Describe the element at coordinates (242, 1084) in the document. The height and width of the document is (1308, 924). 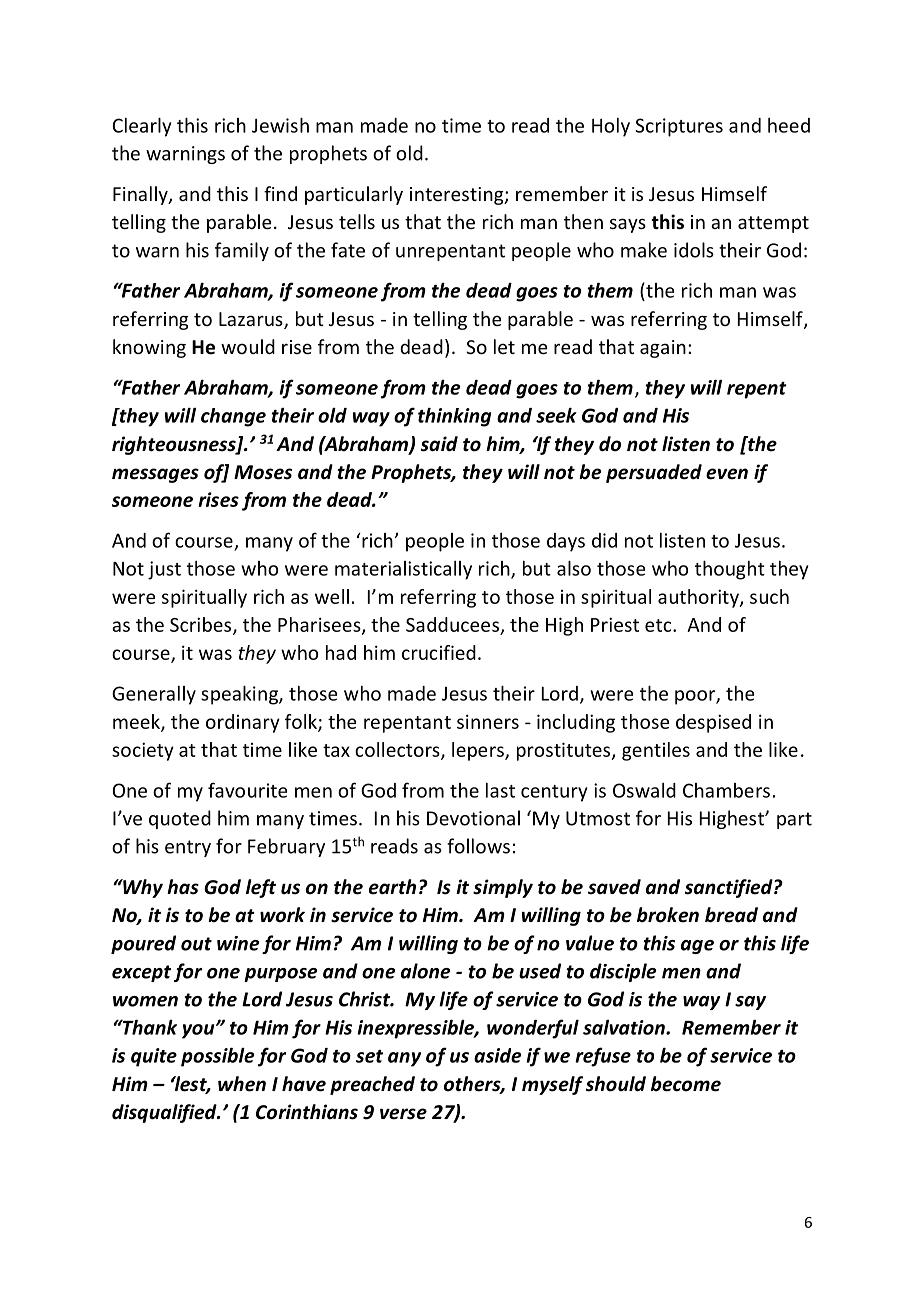
I see `when` at that location.
